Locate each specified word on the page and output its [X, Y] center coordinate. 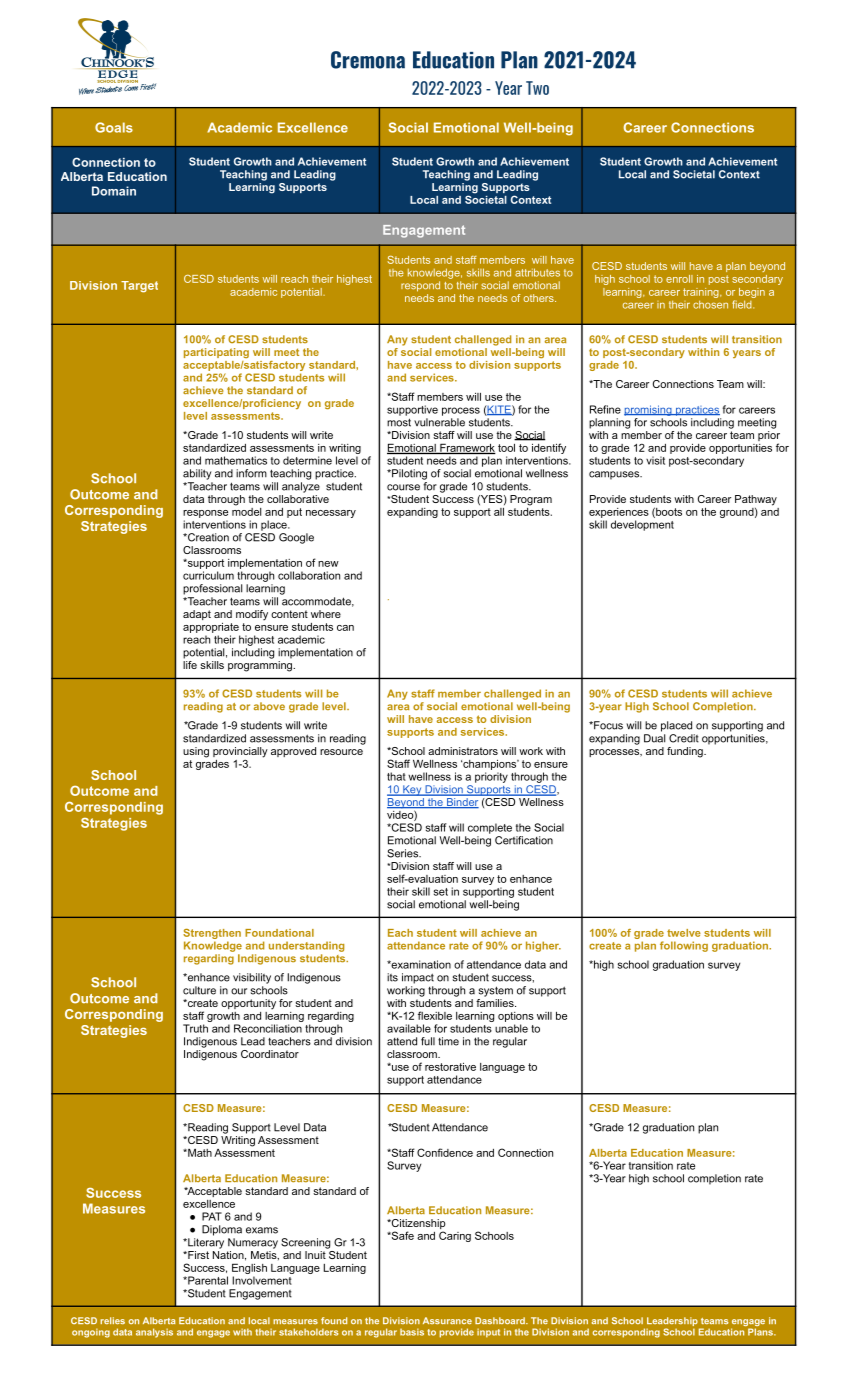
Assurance [447, 1320]
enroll [679, 279]
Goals [114, 127]
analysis [154, 1333]
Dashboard [501, 1320]
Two [537, 88]
